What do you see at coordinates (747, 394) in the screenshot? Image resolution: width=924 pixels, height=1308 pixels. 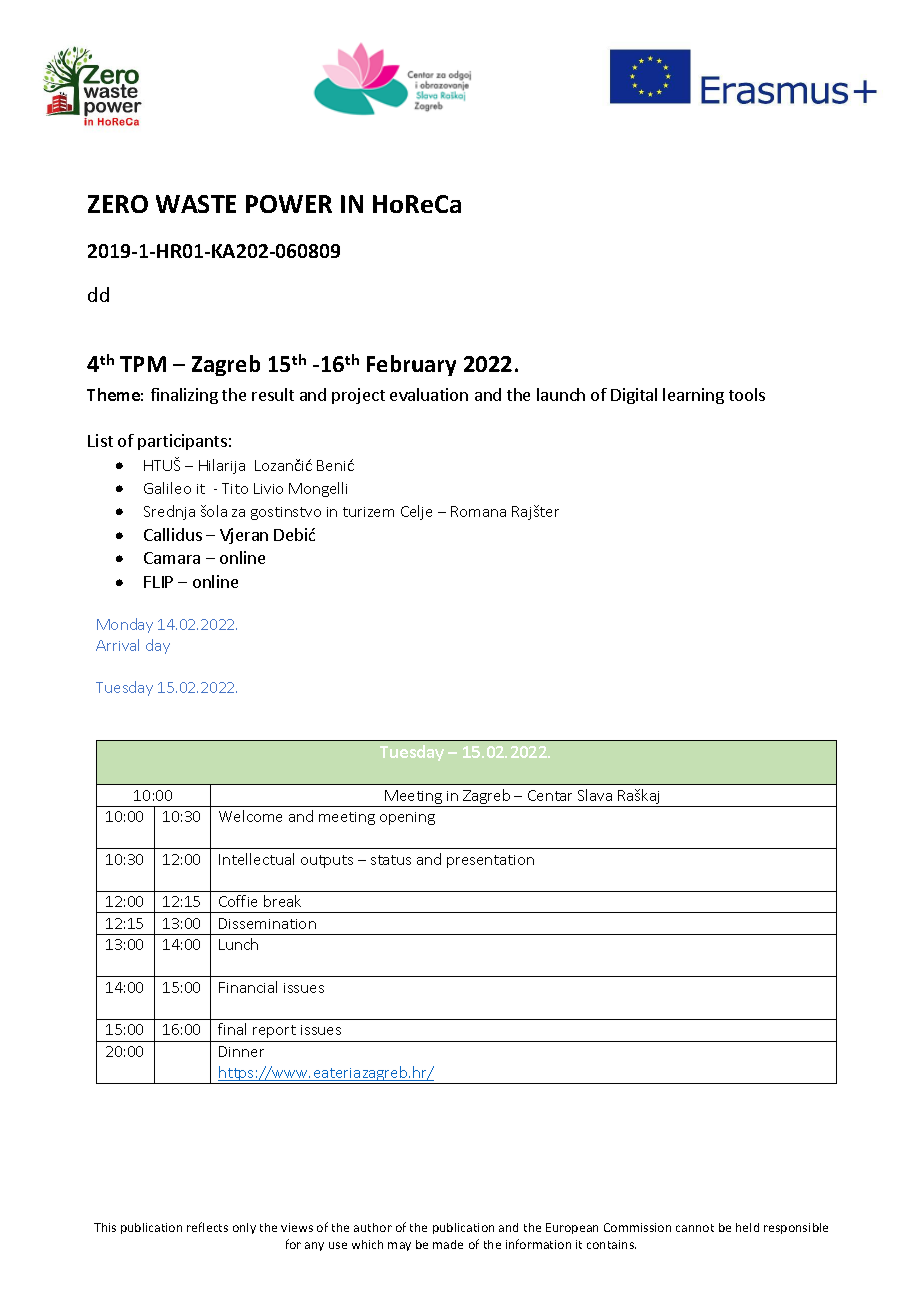 I see `tools` at bounding box center [747, 394].
